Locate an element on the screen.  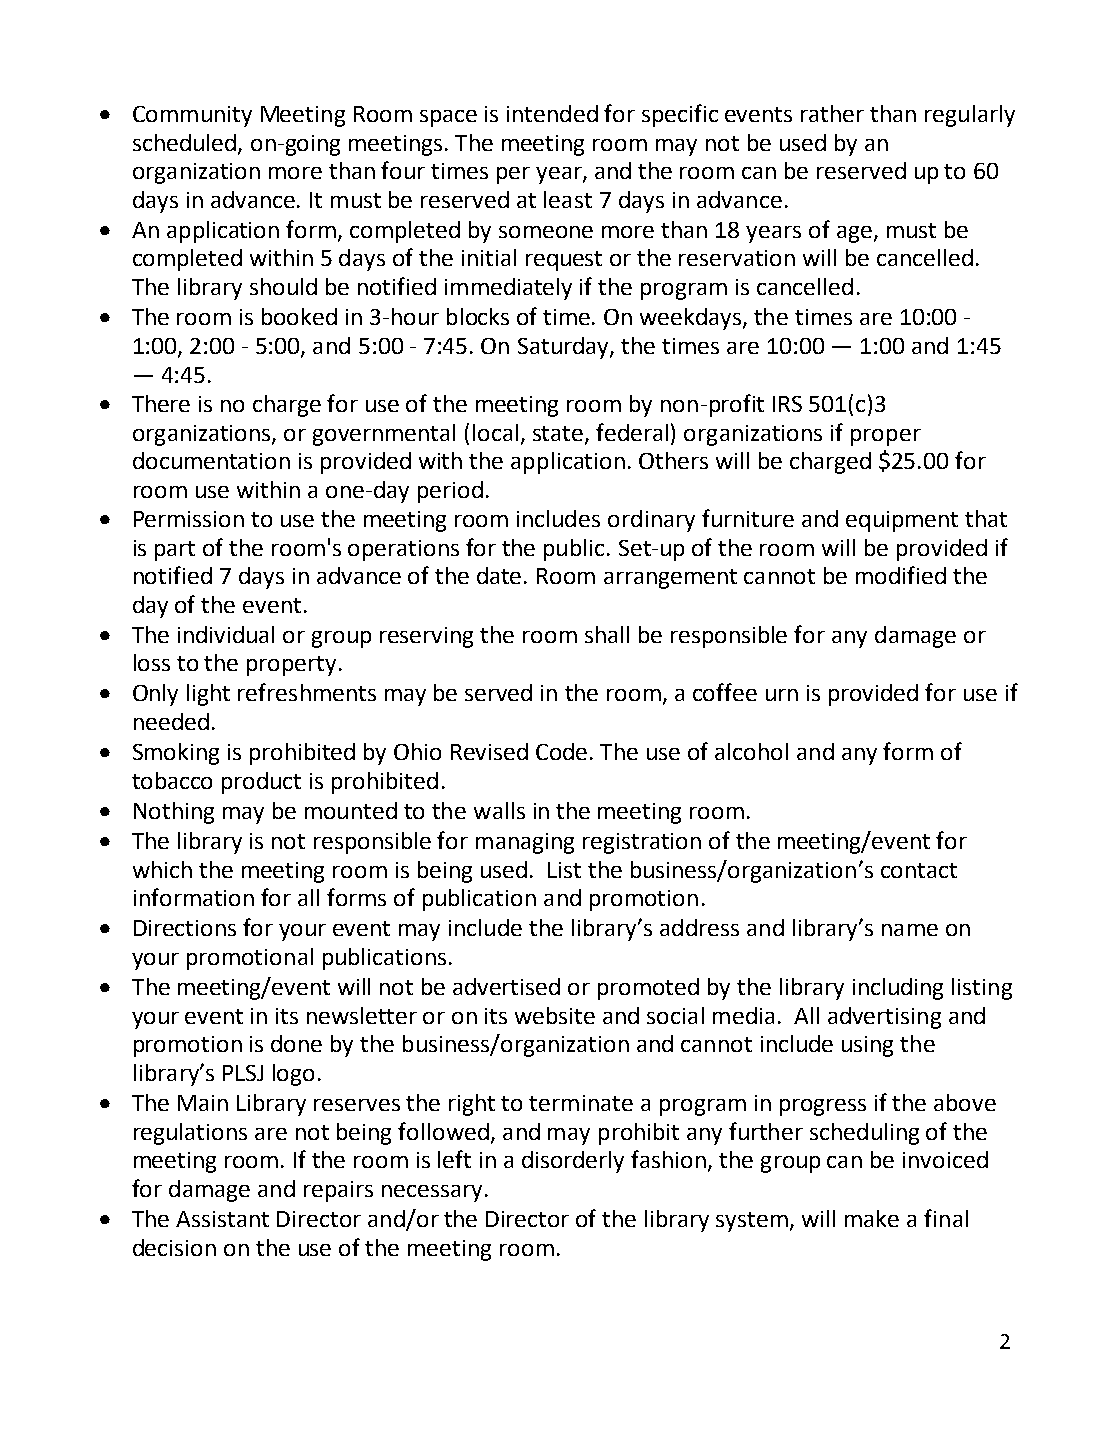
contact is located at coordinates (919, 870).
